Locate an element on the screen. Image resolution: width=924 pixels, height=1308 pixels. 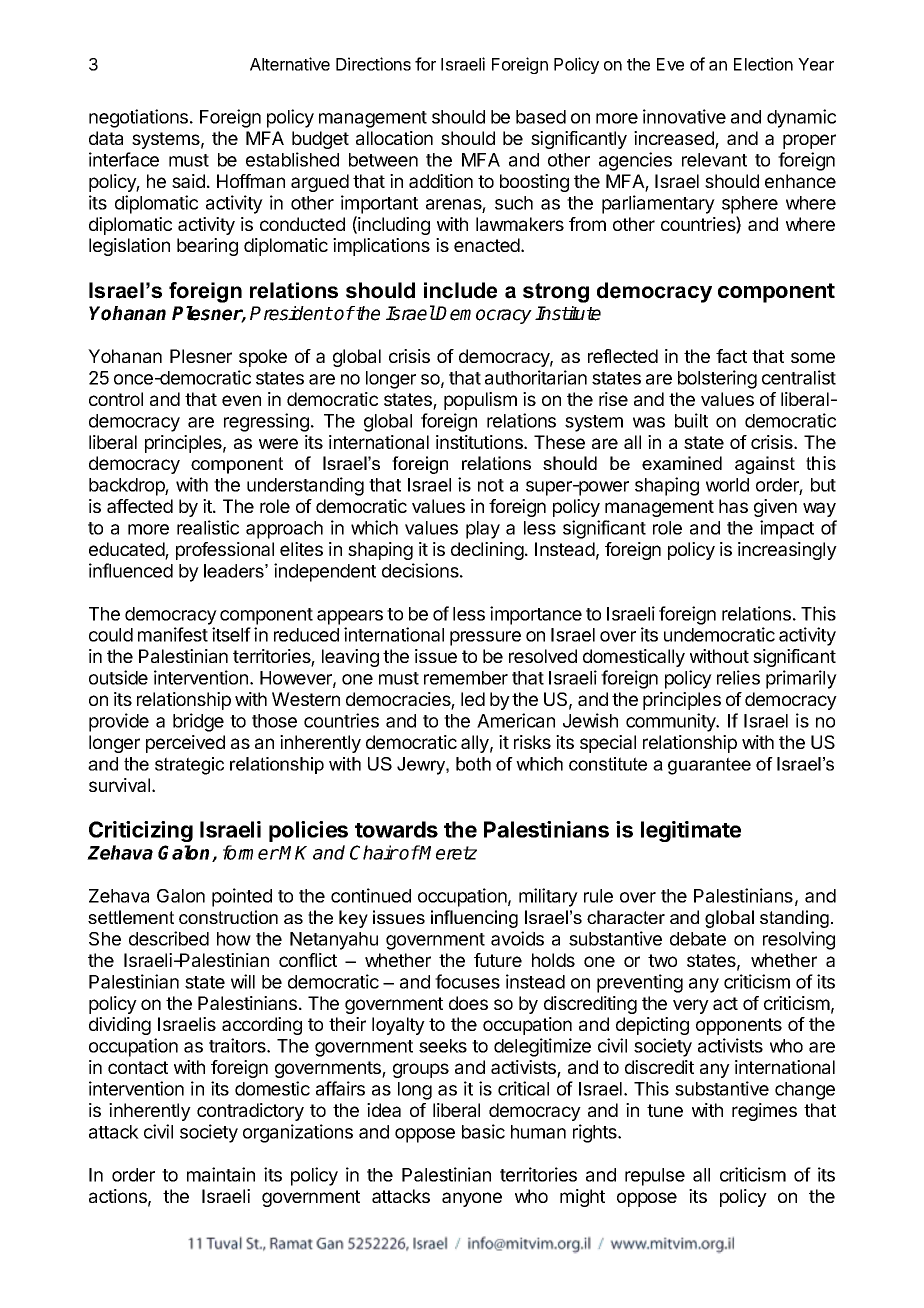
based is located at coordinates (541, 117).
